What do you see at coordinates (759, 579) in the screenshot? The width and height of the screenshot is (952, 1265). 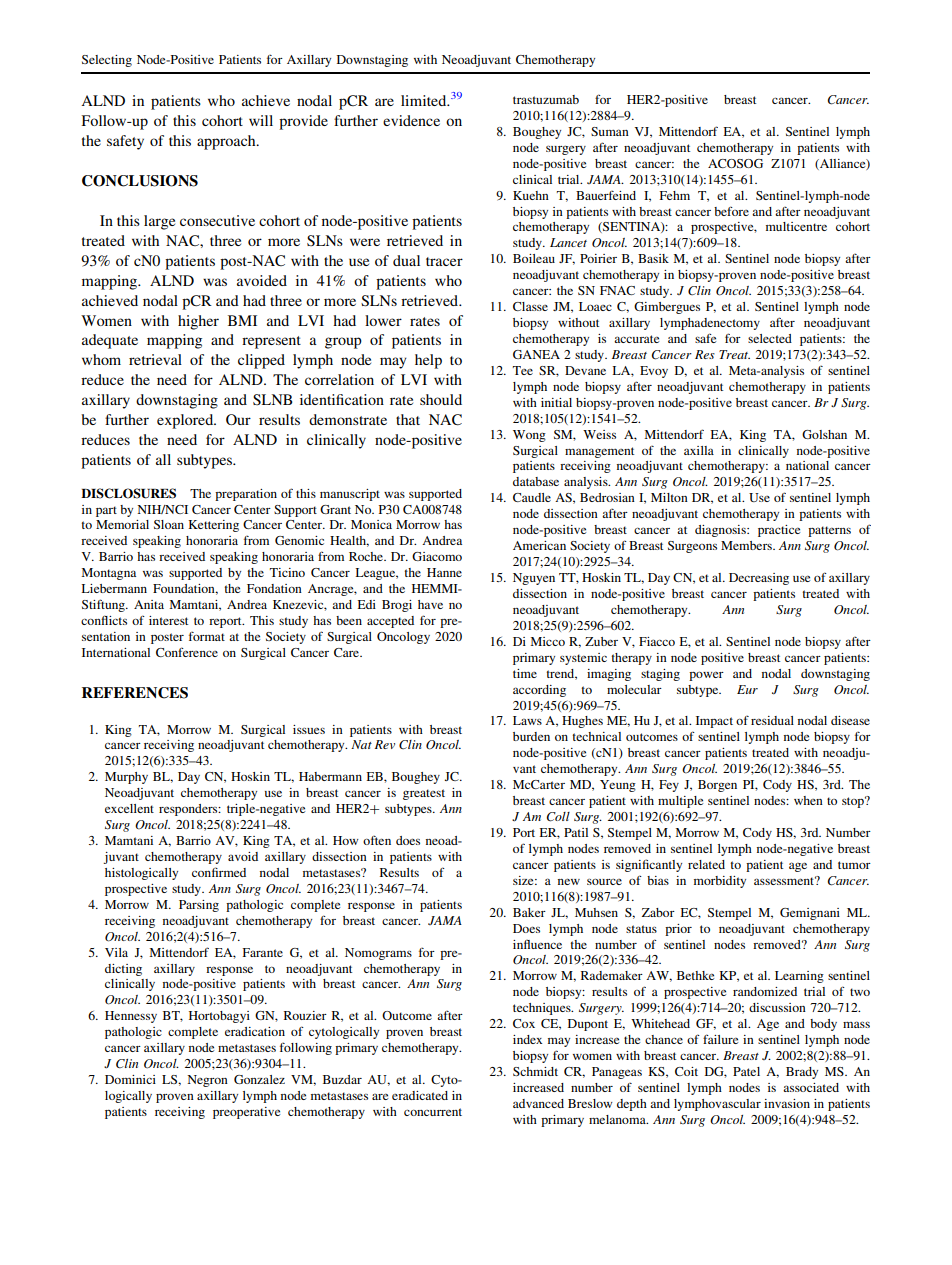 I see `Decreasing` at bounding box center [759, 579].
